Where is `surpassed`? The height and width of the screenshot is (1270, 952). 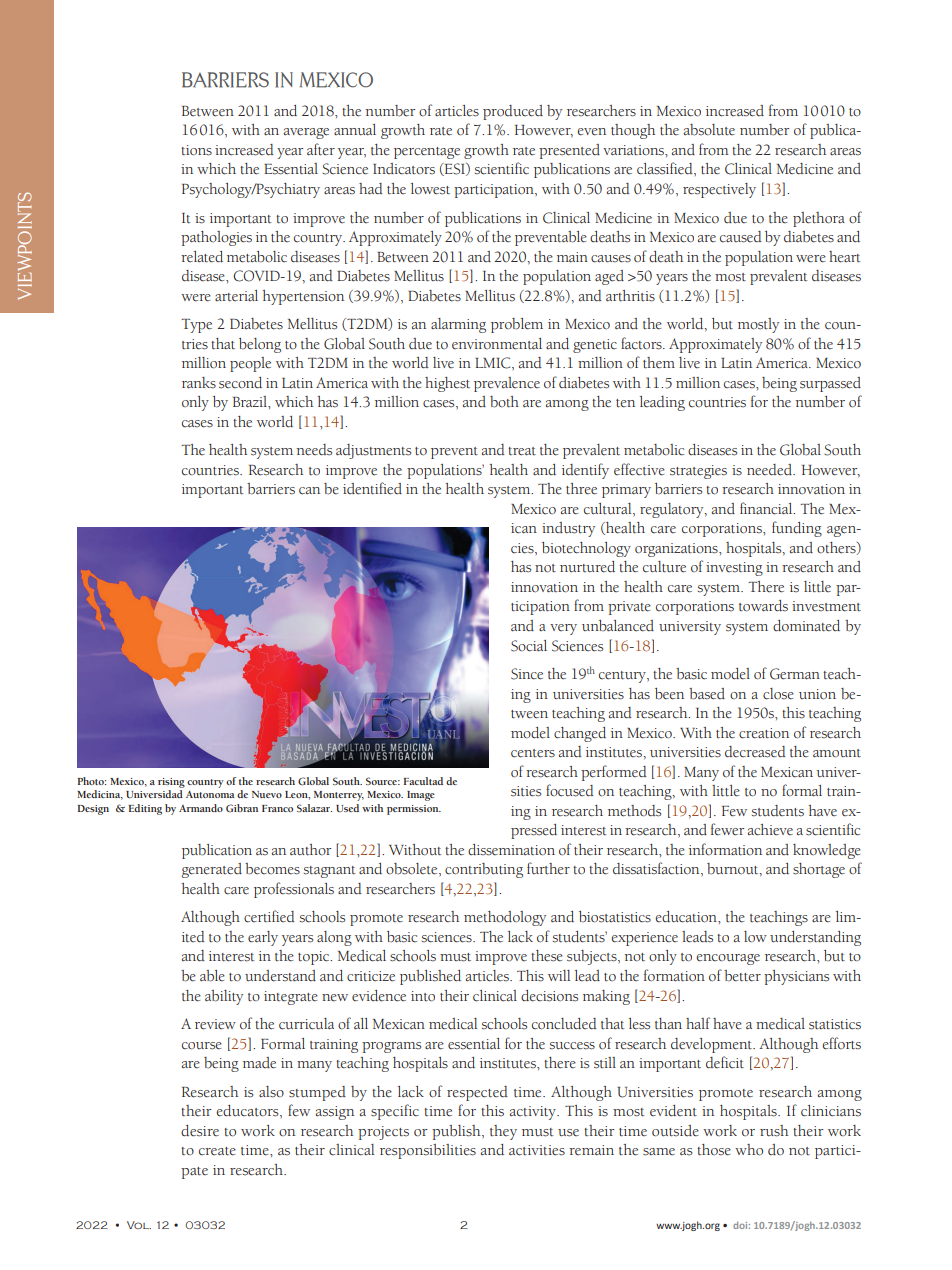 surpassed is located at coordinates (830, 384).
